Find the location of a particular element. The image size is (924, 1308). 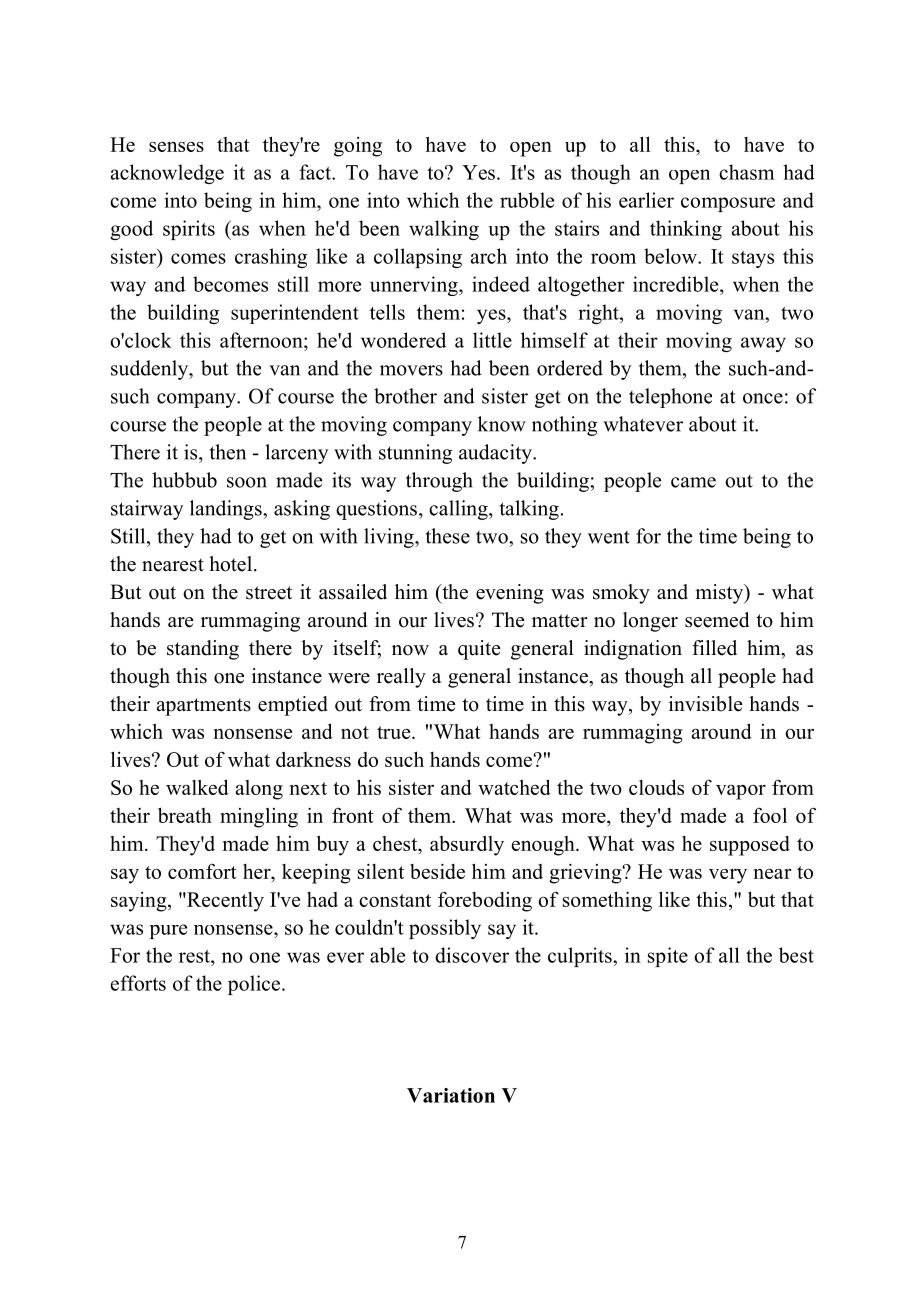

standing is located at coordinates (203, 650).
